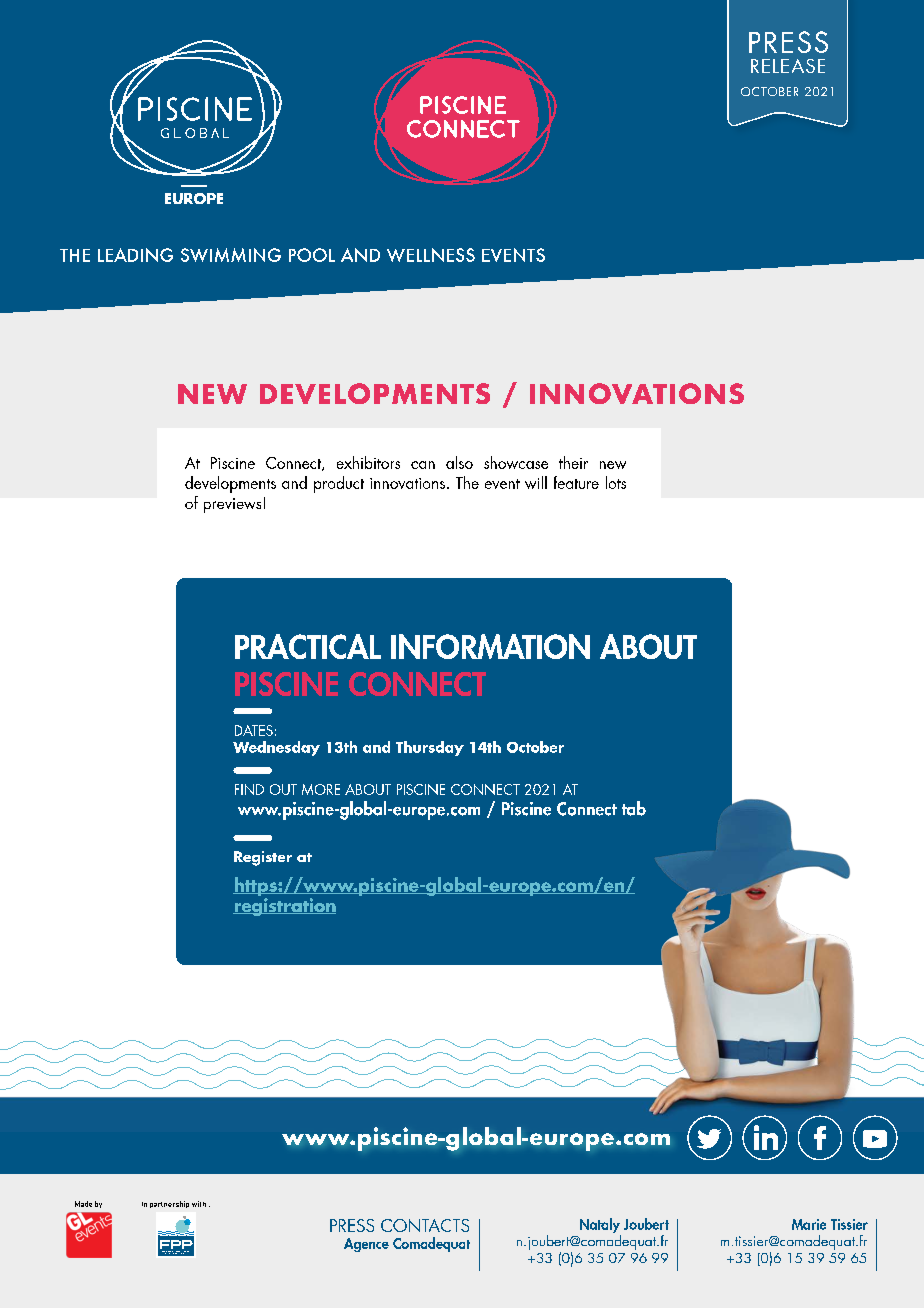  Describe the element at coordinates (431, 255) in the screenshot. I see `WELLNESS` at that location.
